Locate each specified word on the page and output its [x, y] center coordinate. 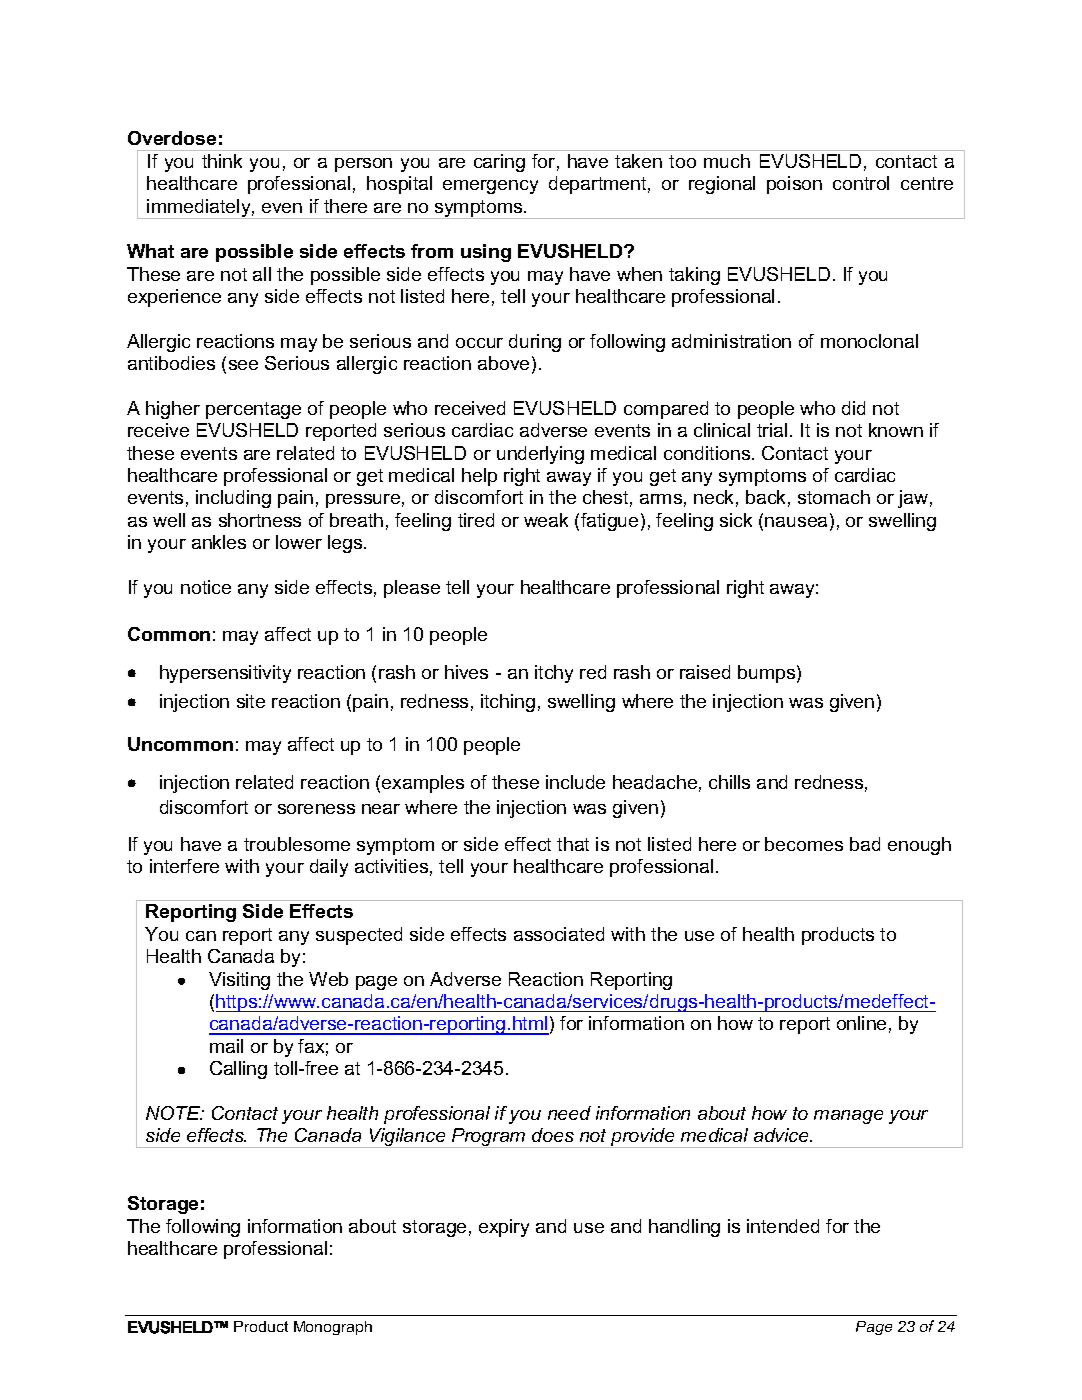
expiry [504, 1228]
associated [559, 934]
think [222, 161]
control [861, 183]
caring [499, 163]
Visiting [239, 981]
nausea [796, 522]
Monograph [333, 1328]
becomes [804, 844]
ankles [219, 542]
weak [546, 520]
